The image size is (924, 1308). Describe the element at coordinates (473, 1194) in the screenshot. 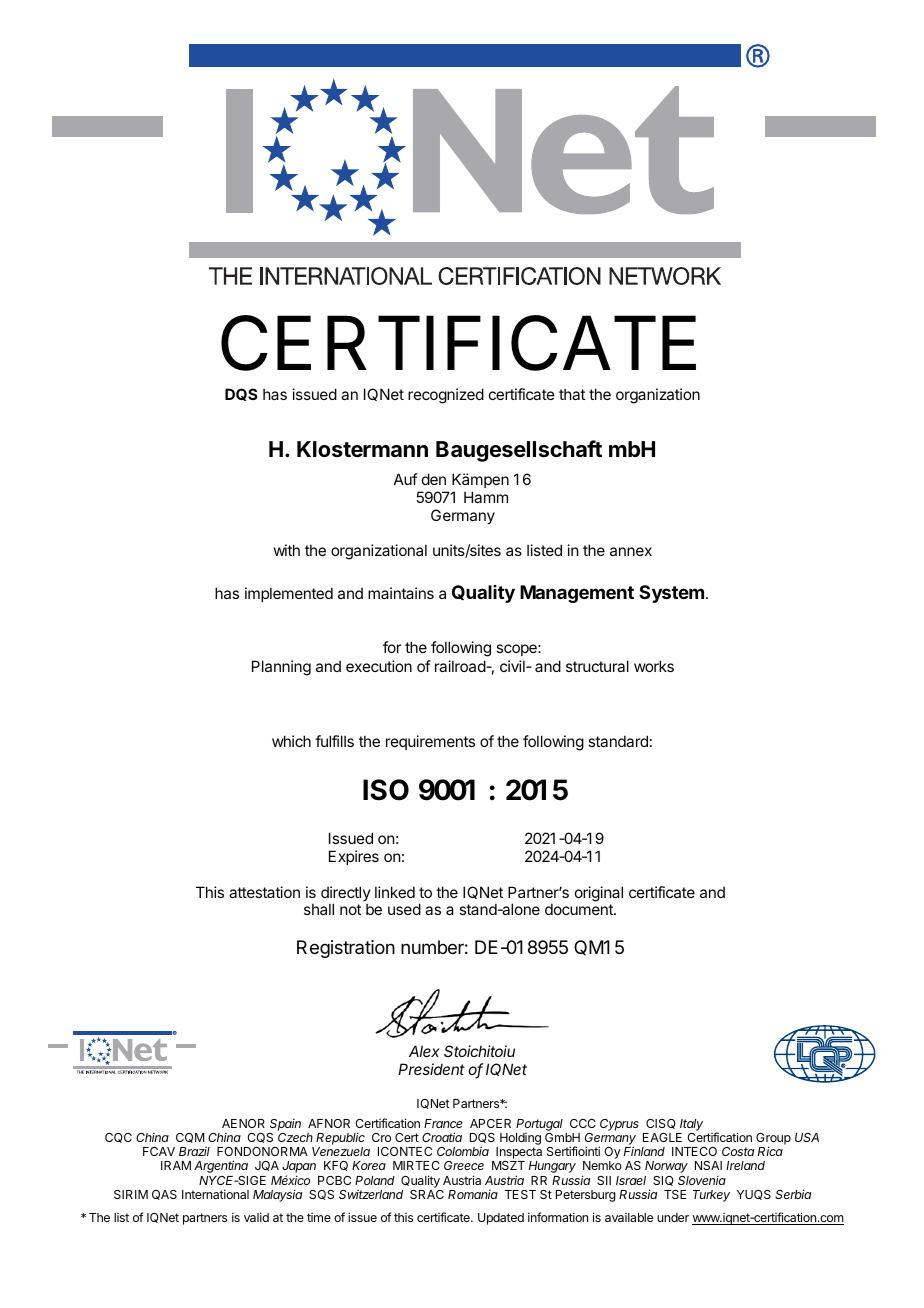

I see `Romania` at that location.
